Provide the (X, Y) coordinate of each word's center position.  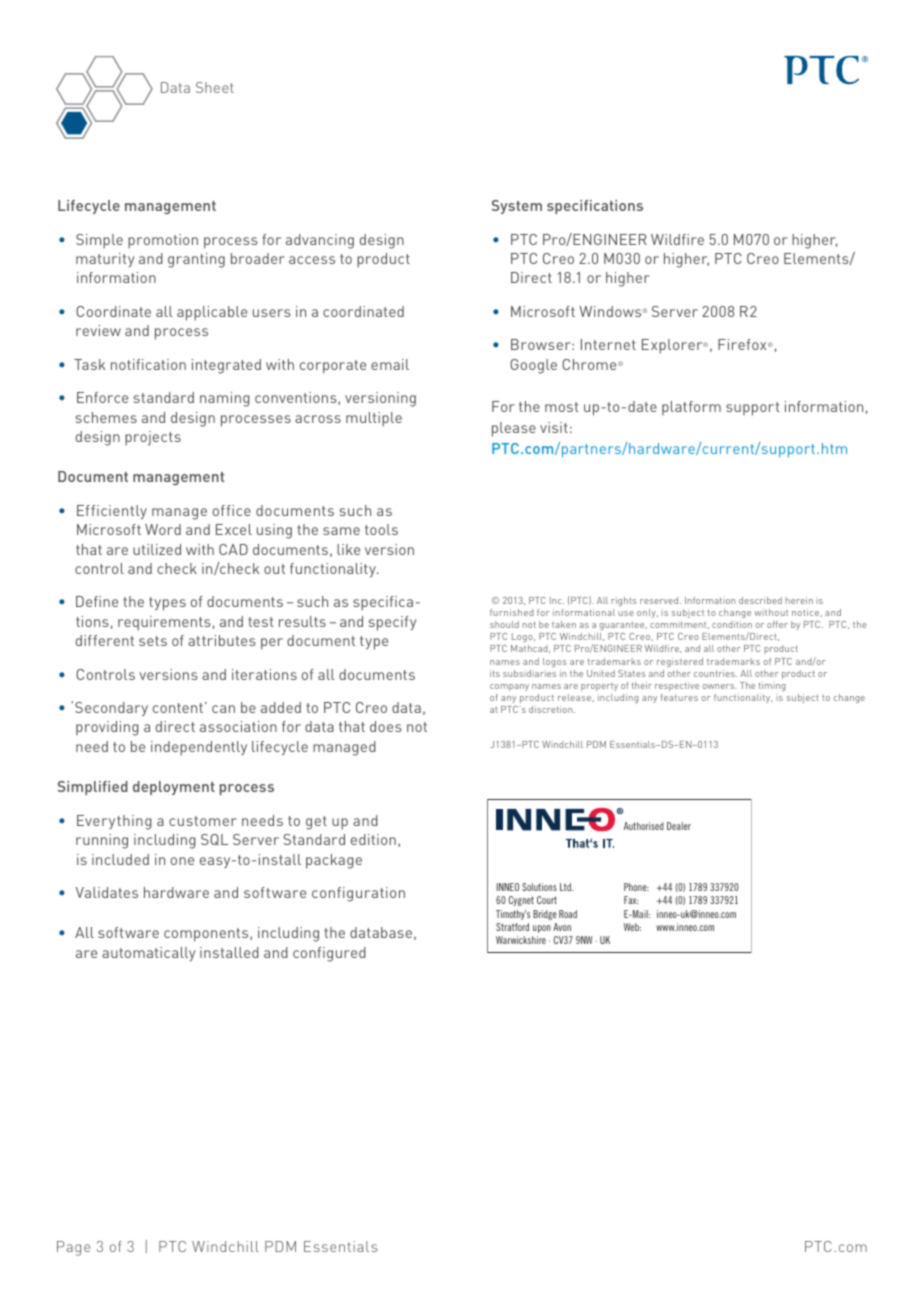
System (517, 207)
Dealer (679, 826)
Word (163, 529)
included (120, 859)
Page (73, 1248)
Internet (608, 344)
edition (373, 839)
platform (691, 408)
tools (381, 529)
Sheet (215, 87)
